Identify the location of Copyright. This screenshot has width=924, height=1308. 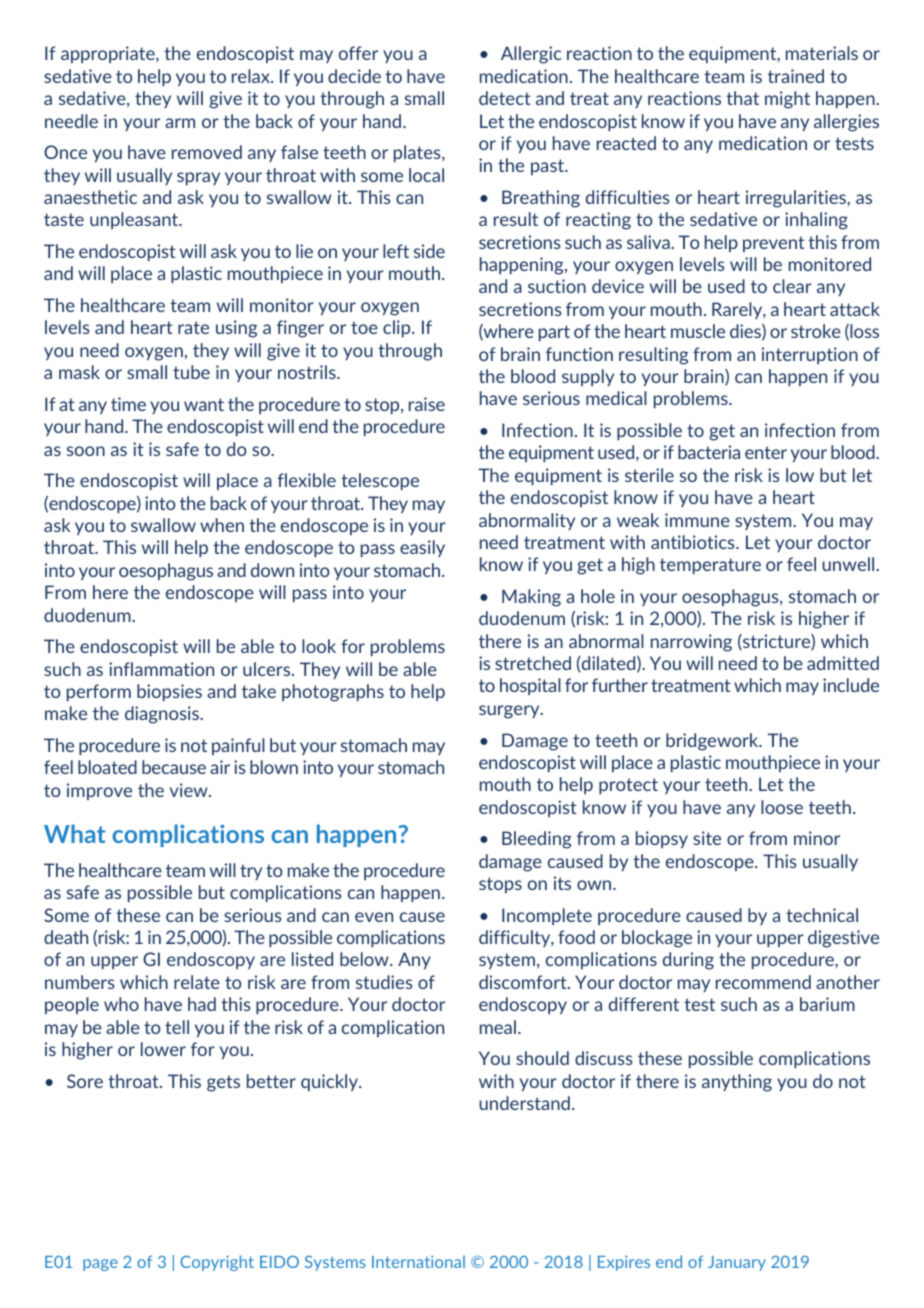
(217, 1263).
